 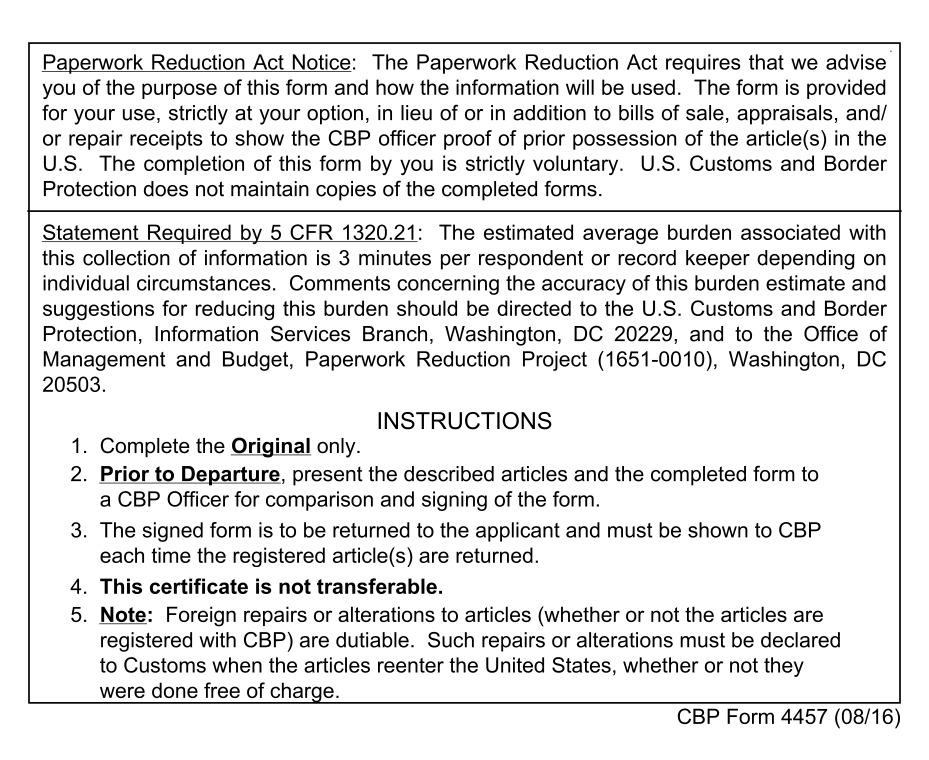 I want to click on Management, so click(x=105, y=361).
